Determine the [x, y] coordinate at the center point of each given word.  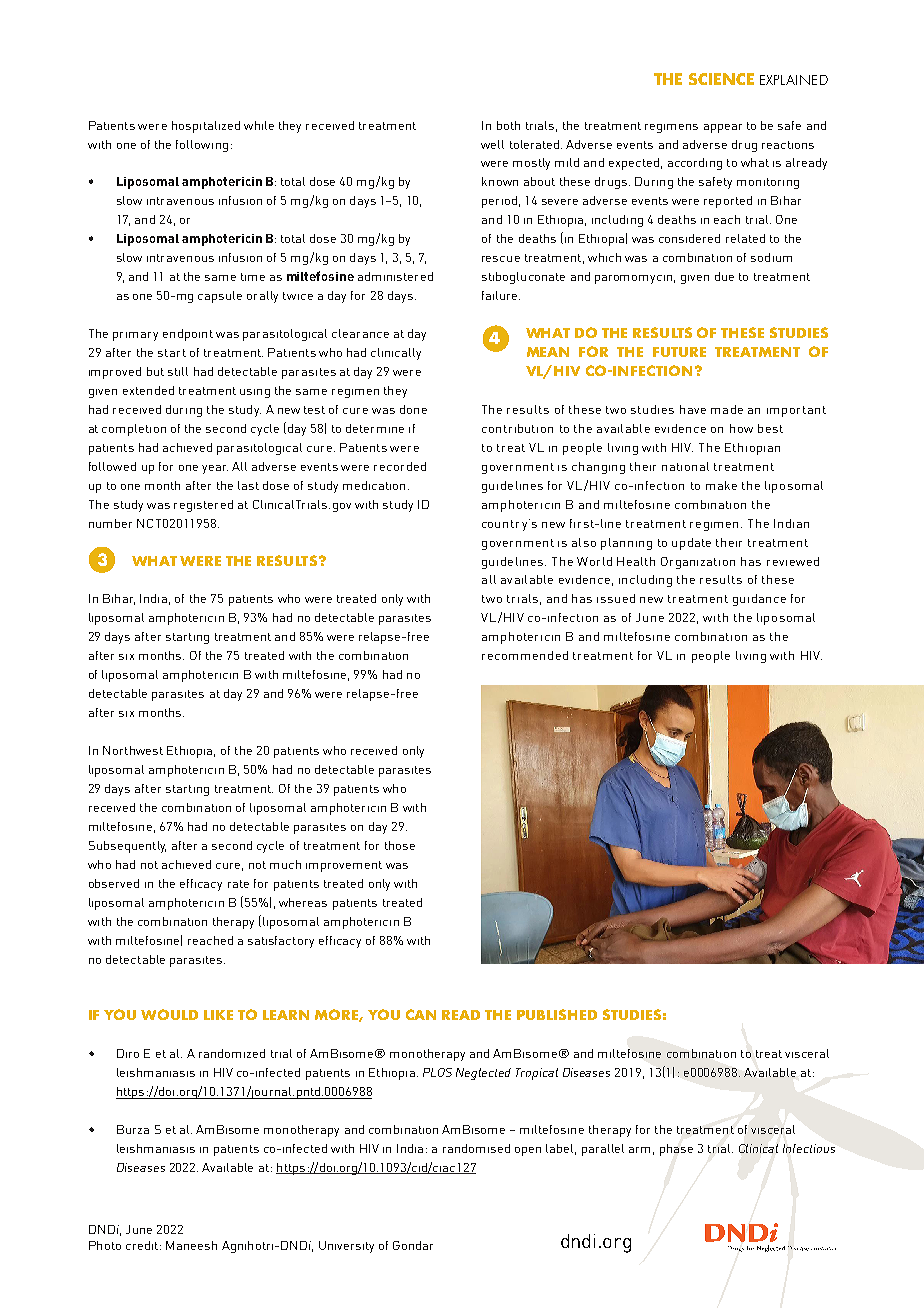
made [727, 409]
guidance [759, 600]
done [413, 409]
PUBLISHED [557, 1014]
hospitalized [206, 127]
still [178, 371]
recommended [525, 655]
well [492, 144]
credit [142, 1245]
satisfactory [281, 942]
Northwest [133, 750]
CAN [421, 1014]
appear [723, 128]
